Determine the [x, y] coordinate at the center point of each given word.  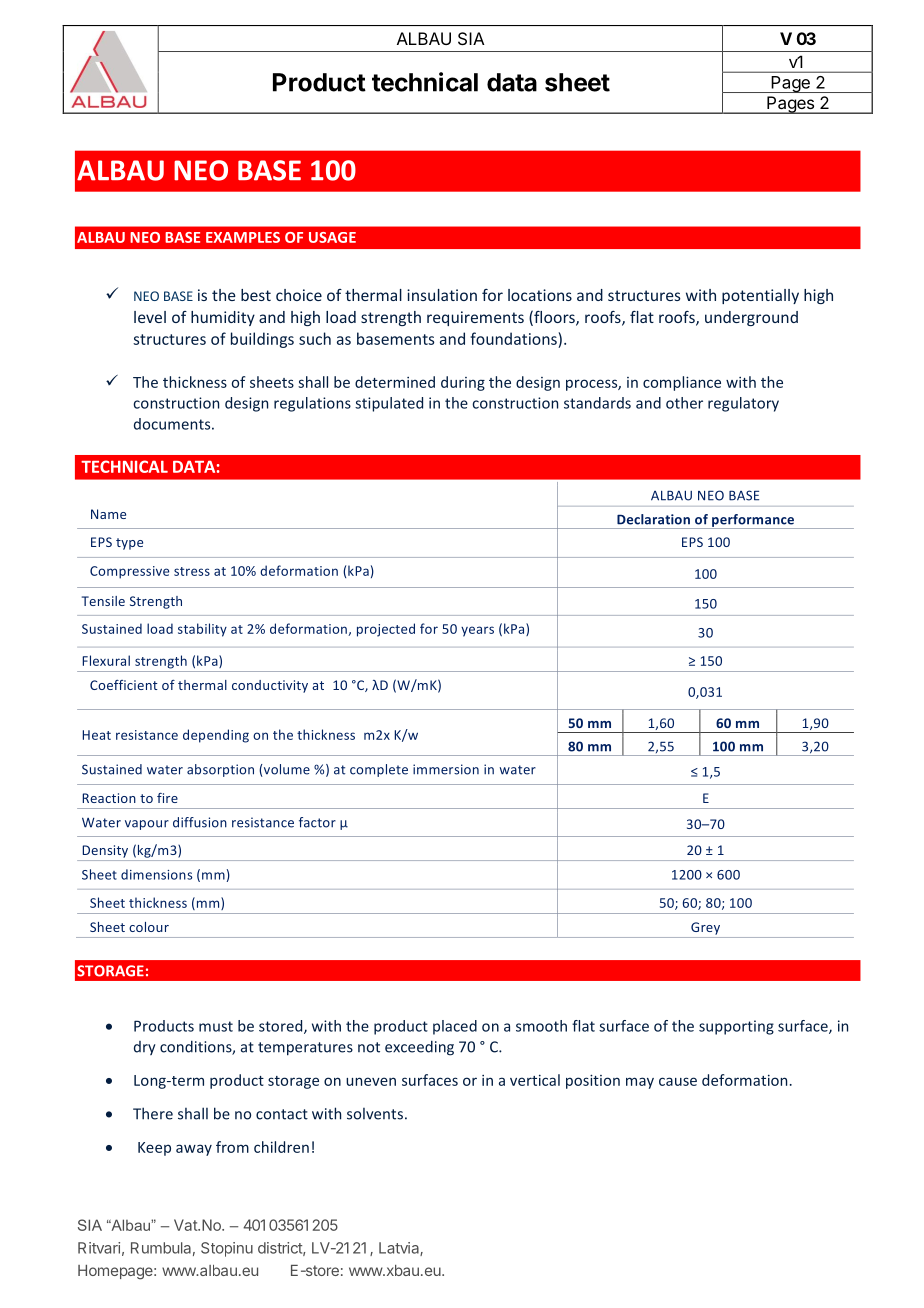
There [153, 1113]
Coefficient [124, 685]
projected [386, 630]
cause [678, 1081]
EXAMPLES [243, 237]
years [477, 631]
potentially [760, 296]
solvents [375, 1114]
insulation [442, 295]
